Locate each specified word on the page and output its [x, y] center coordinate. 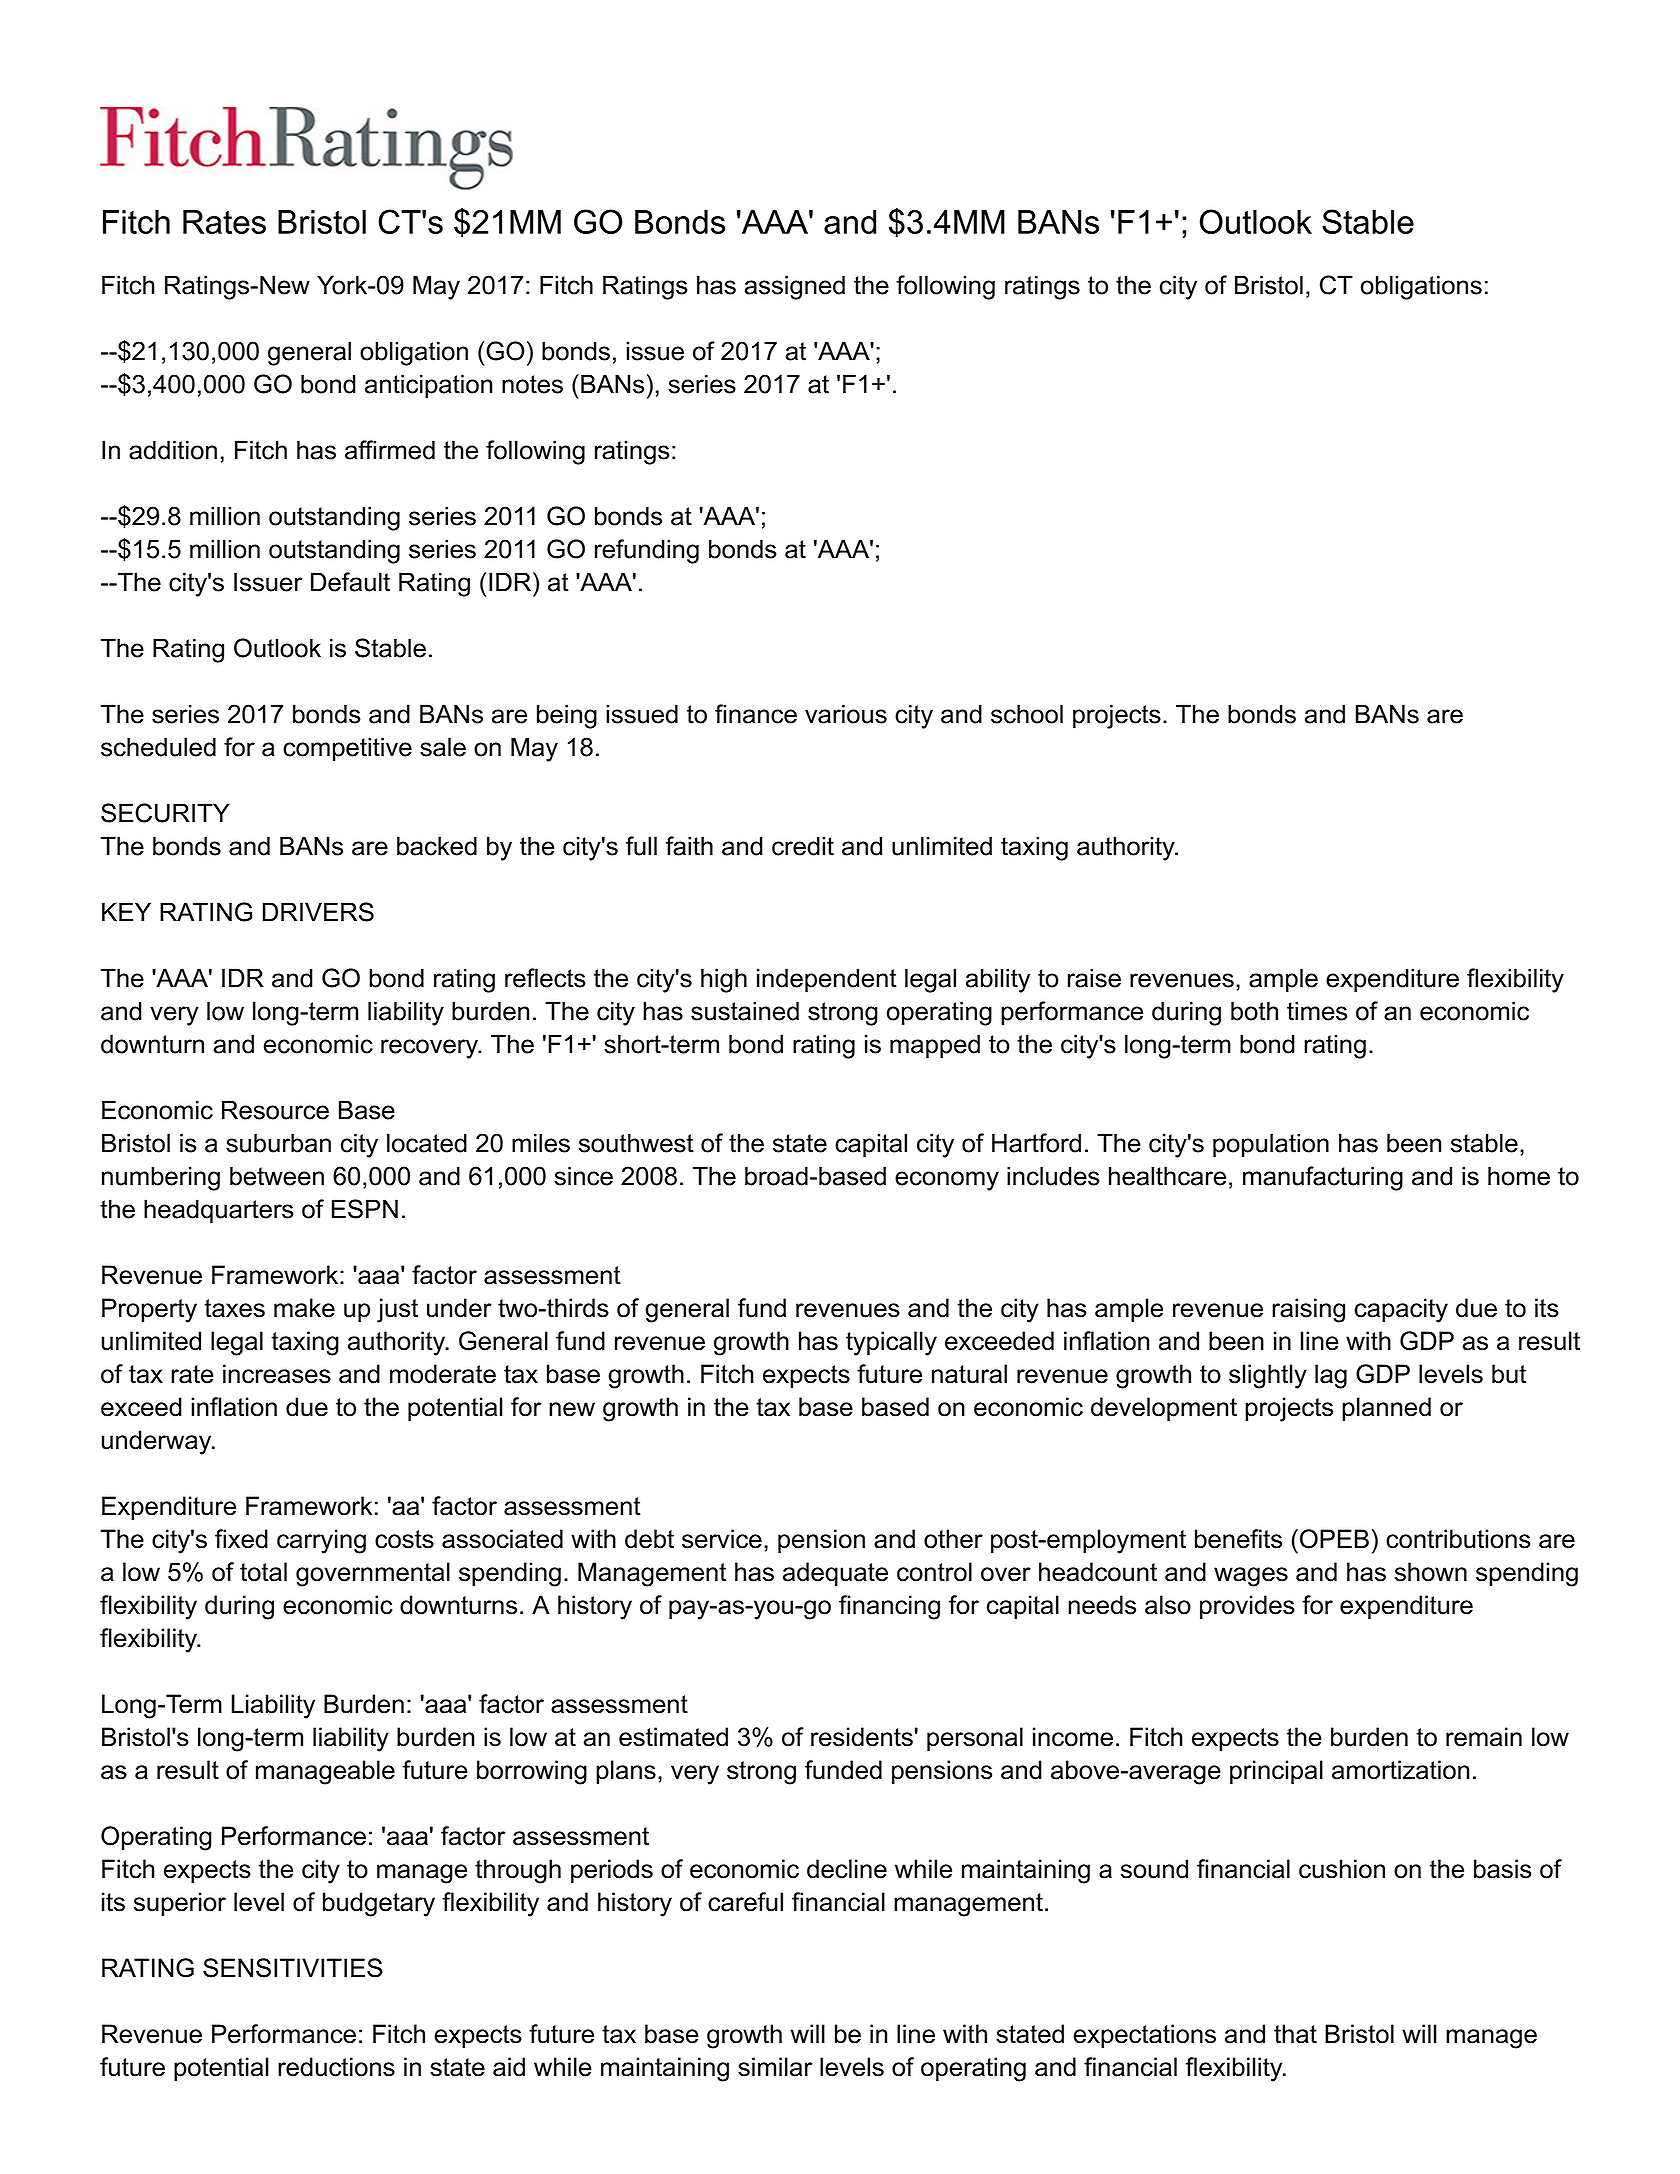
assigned [794, 287]
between [277, 1176]
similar [775, 2067]
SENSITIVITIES [292, 1968]
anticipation [428, 386]
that [1295, 2034]
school [1027, 714]
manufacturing [1323, 1178]
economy [947, 1181]
